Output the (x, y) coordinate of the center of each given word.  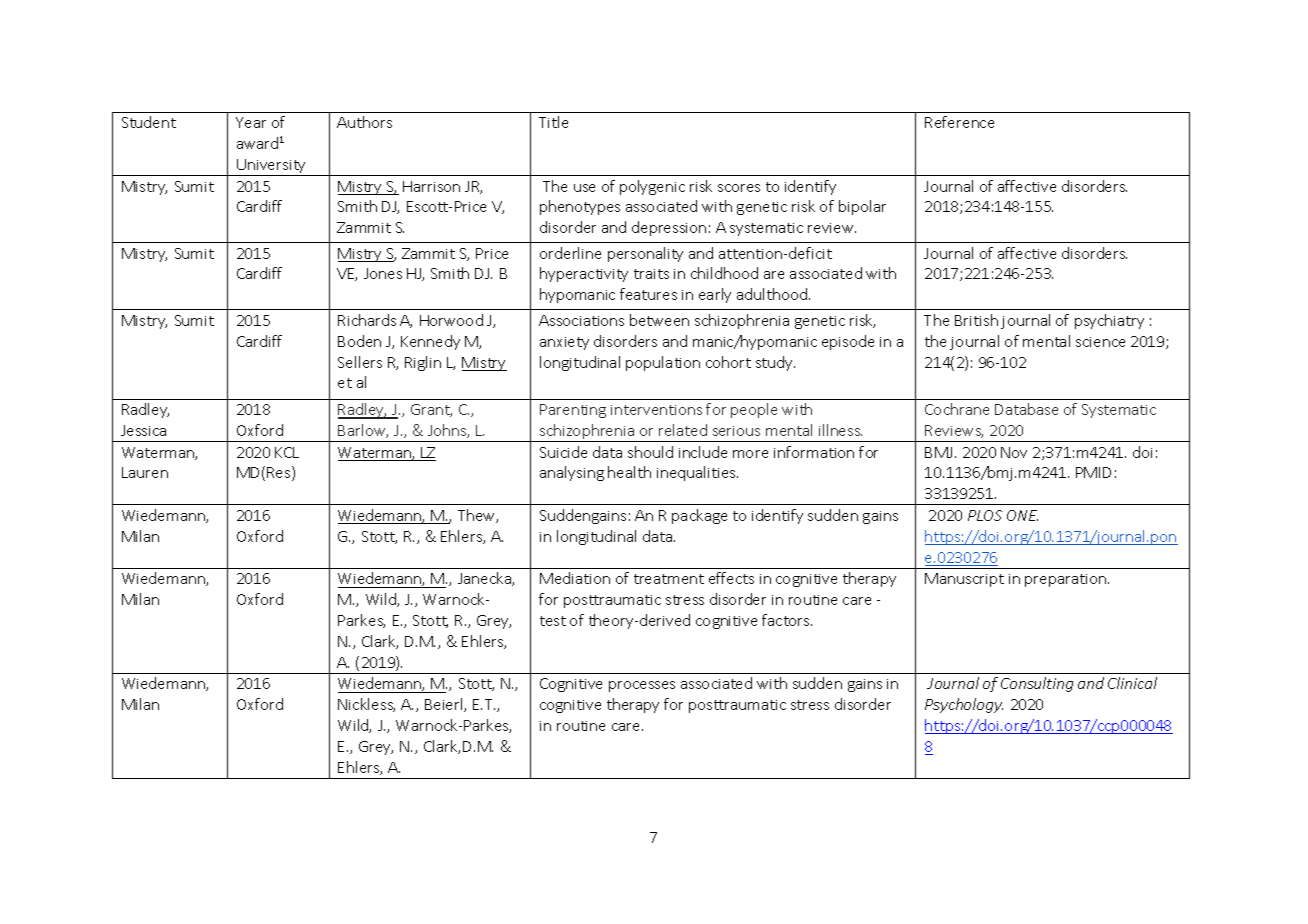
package (699, 516)
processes (642, 686)
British (976, 320)
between (659, 320)
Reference (959, 122)
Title (553, 122)
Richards (367, 320)
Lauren (145, 472)
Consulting (1037, 684)
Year (251, 122)
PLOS (985, 515)
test (553, 621)
